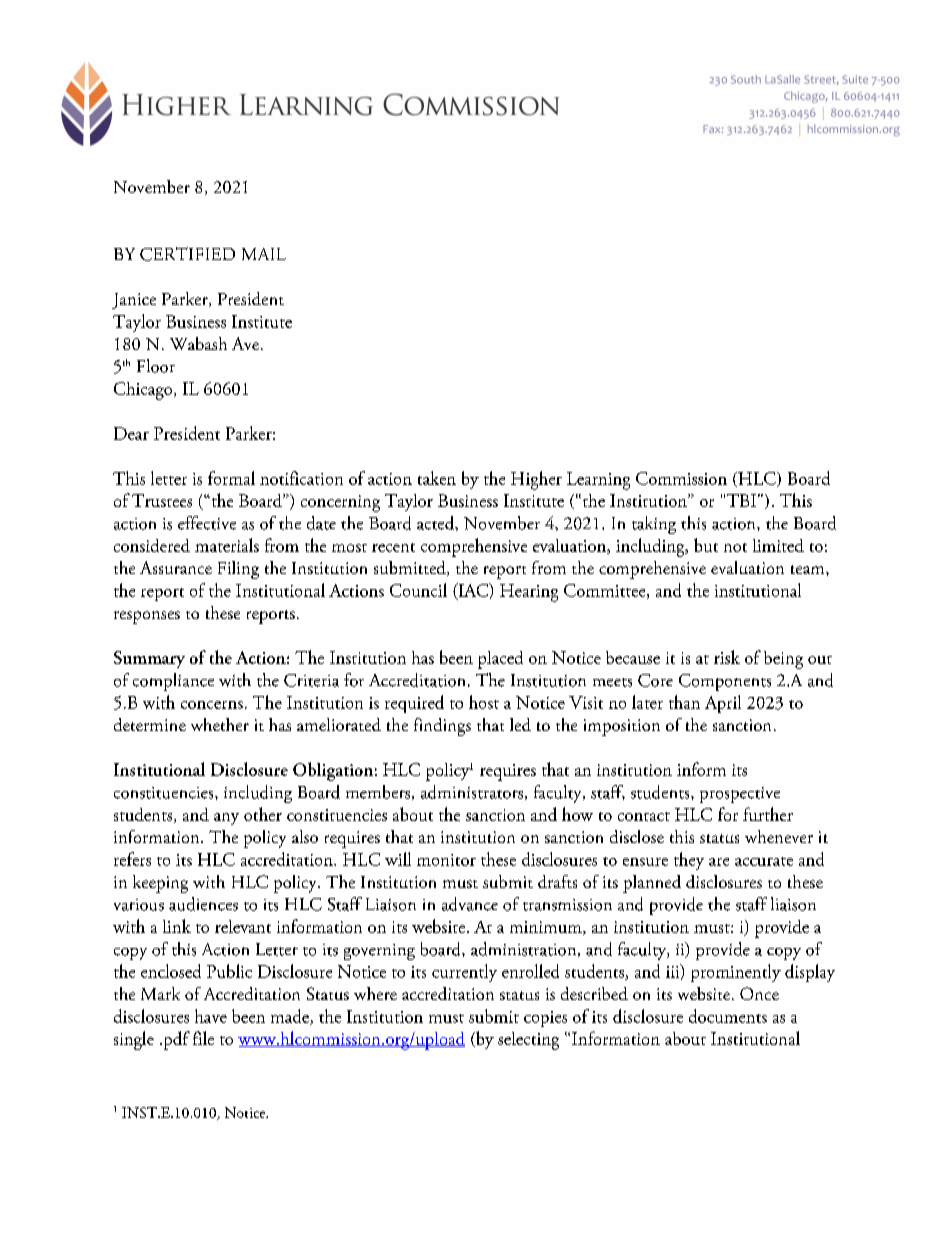 Image resolution: width=952 pixels, height=1233 pixels. I want to click on findings, so click(442, 727).
